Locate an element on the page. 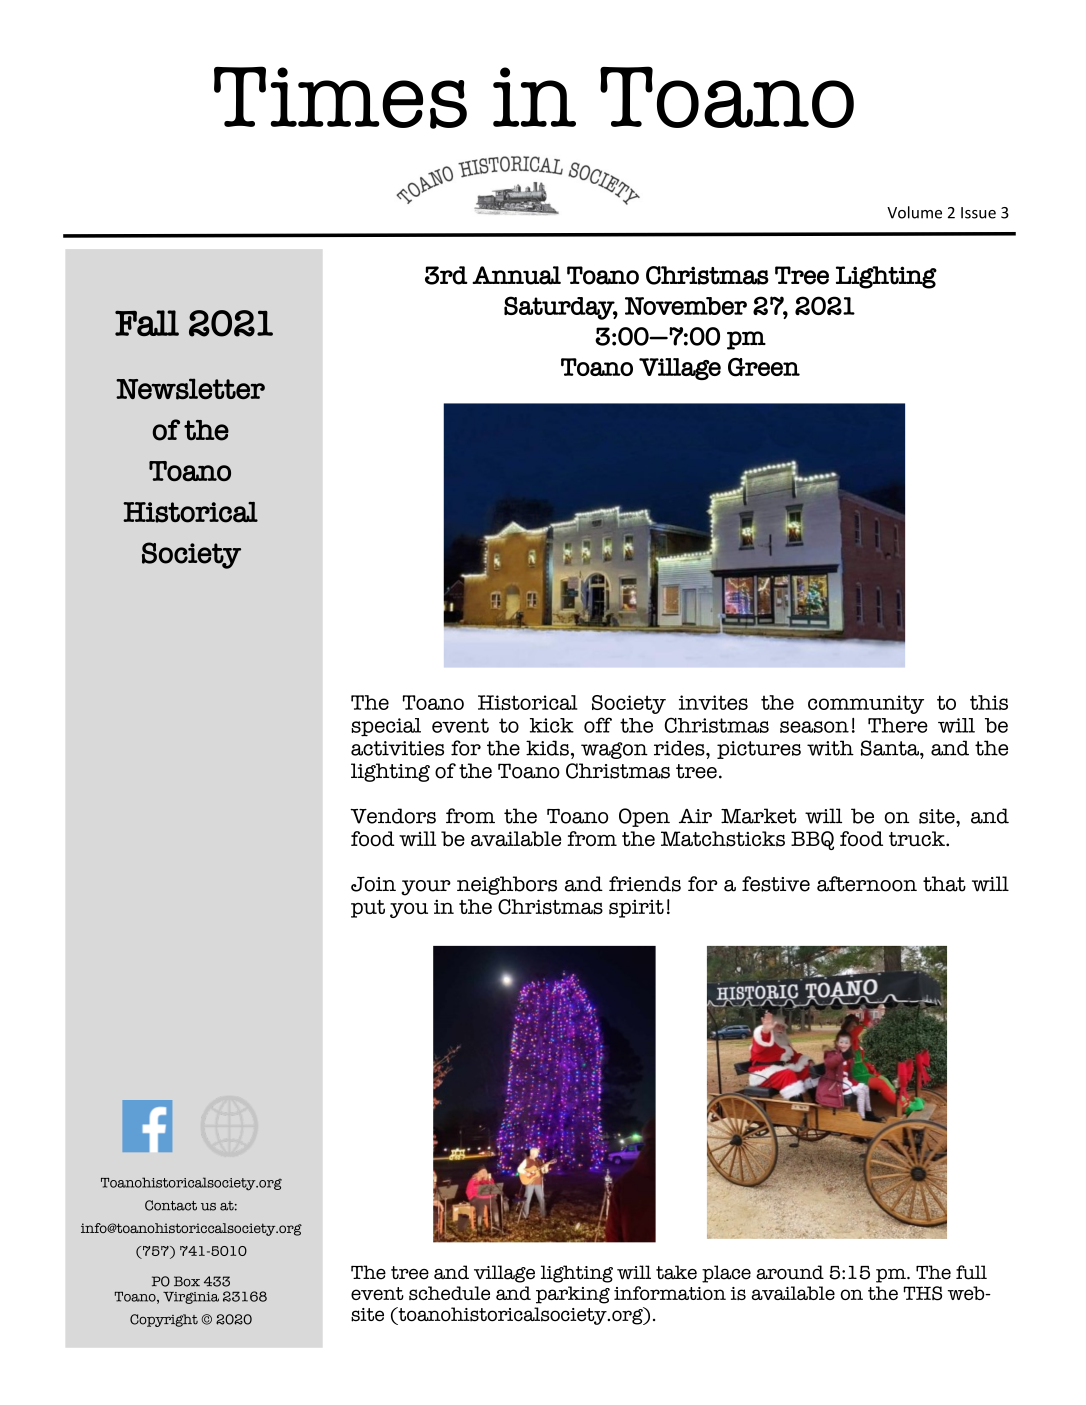 The height and width of the page is (1405, 1086). parking is located at coordinates (573, 1295).
